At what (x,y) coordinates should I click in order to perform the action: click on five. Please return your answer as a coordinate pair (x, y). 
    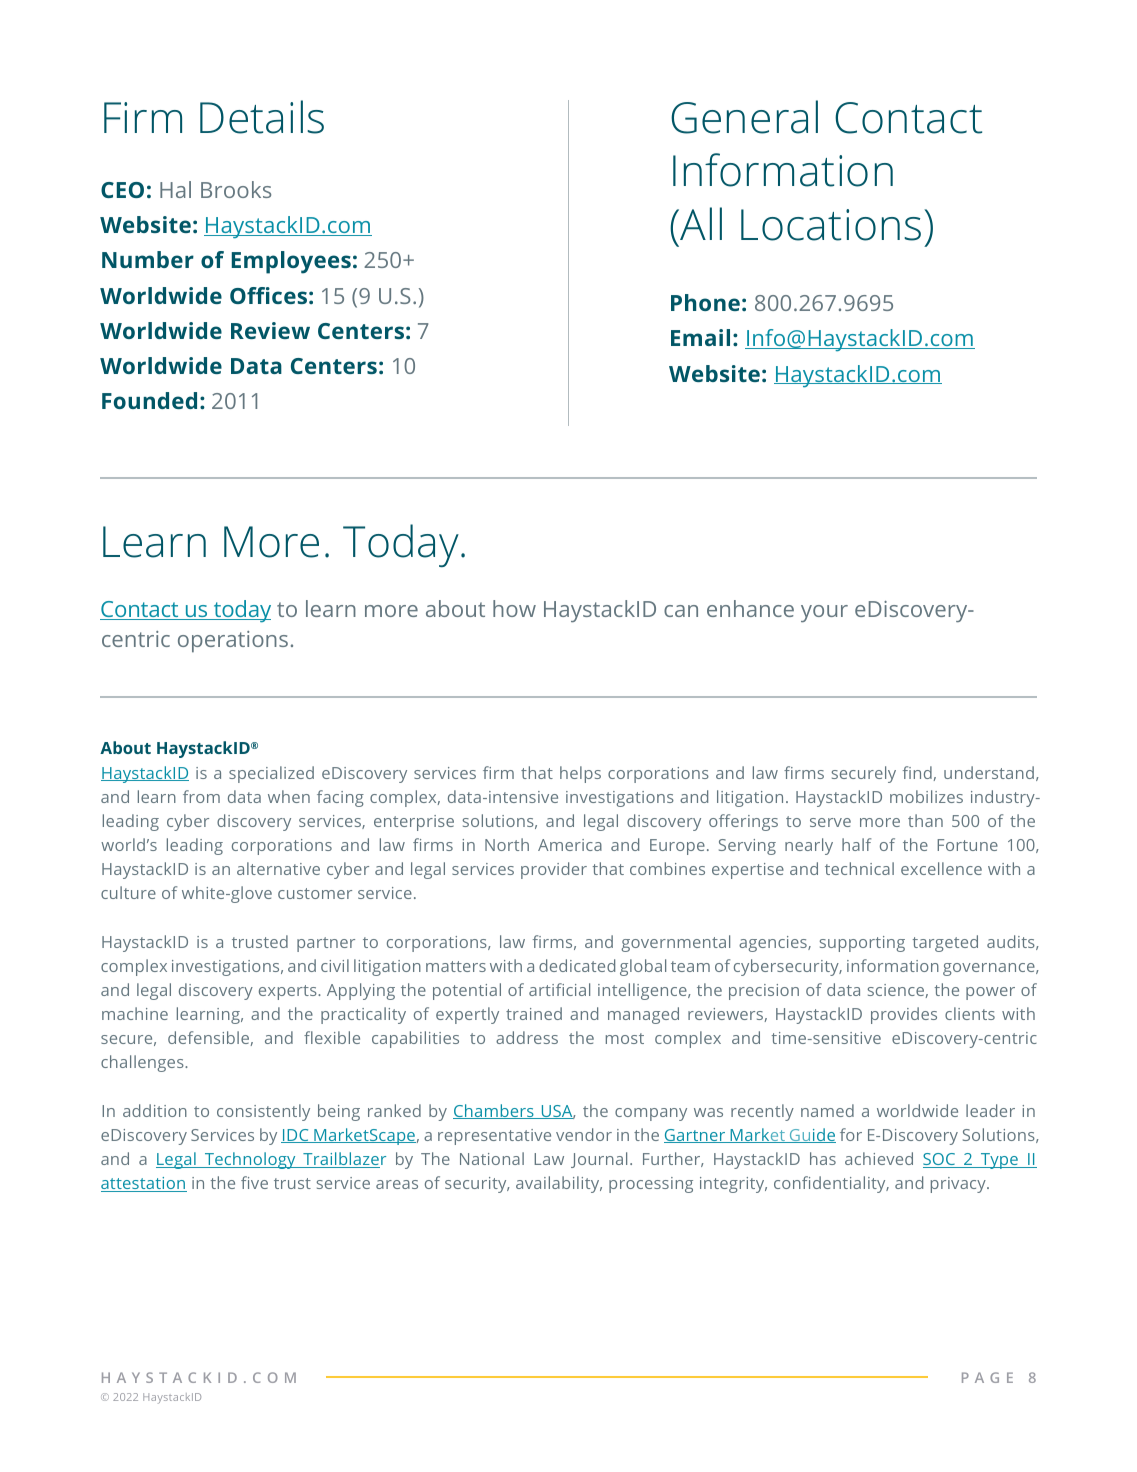
    Looking at the image, I should click on (254, 1182).
